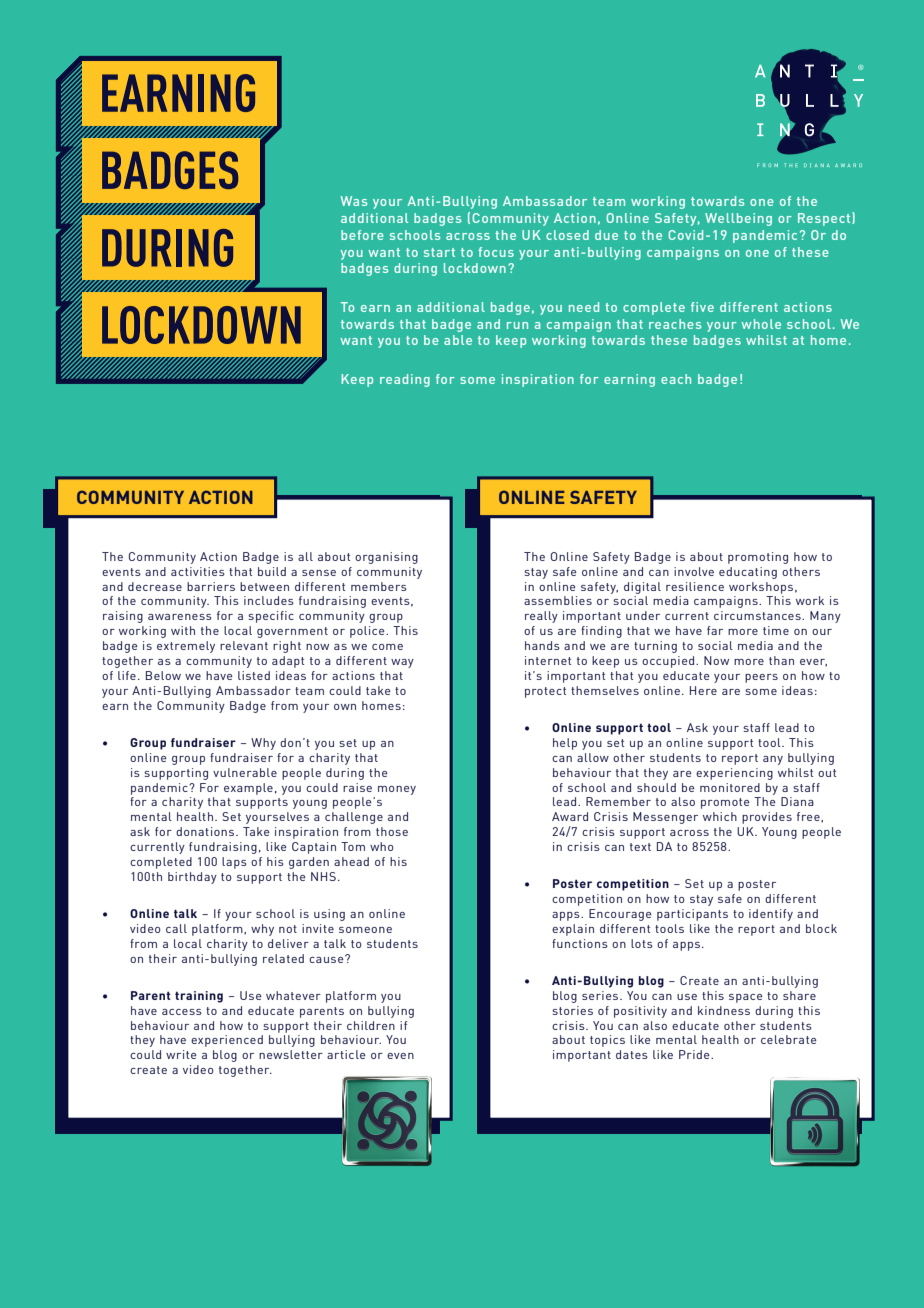  Describe the element at coordinates (771, 915) in the screenshot. I see `identify` at that location.
